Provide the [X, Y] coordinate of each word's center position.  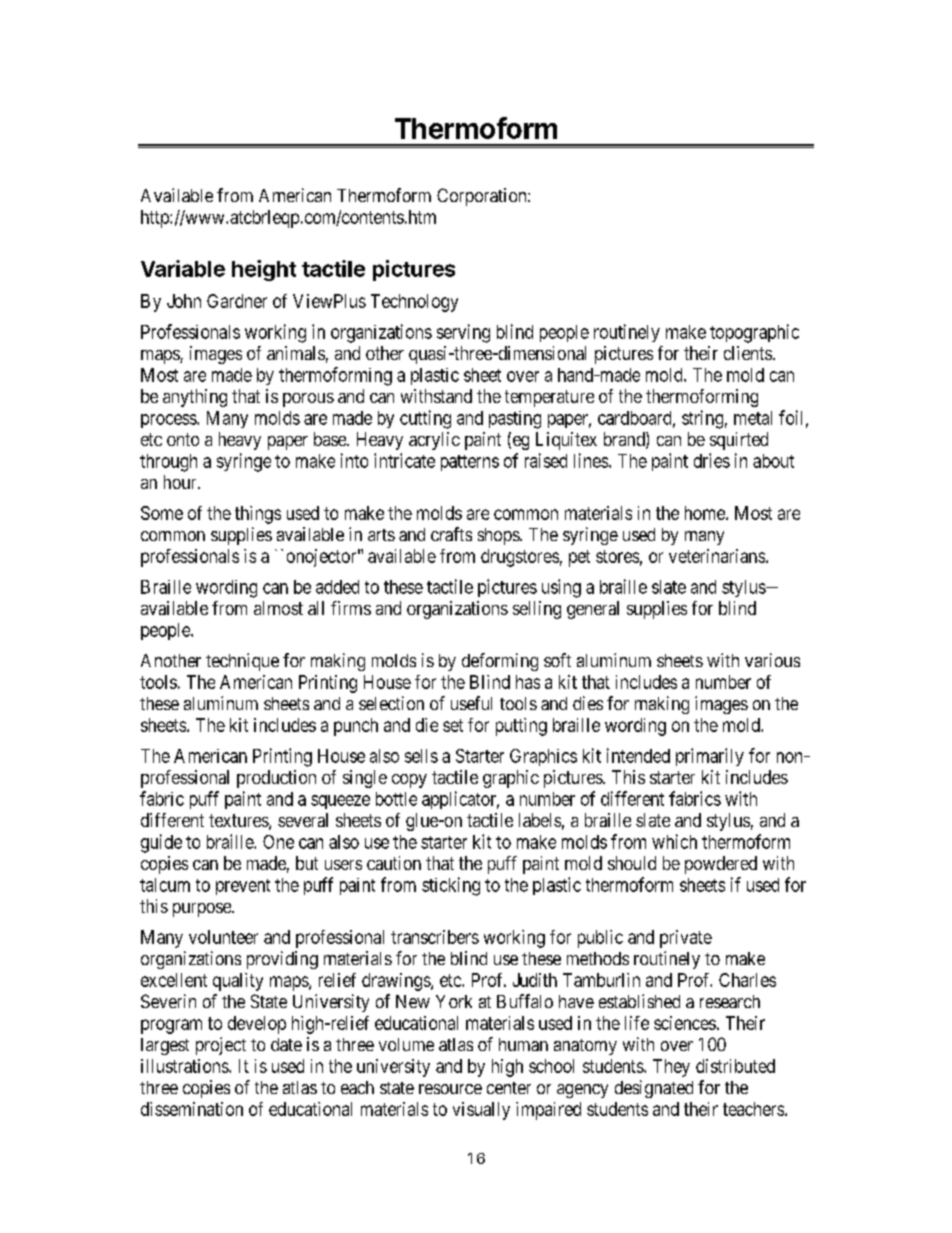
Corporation [483, 197]
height [264, 270]
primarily [710, 757]
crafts [451, 534]
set [453, 725]
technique [242, 662]
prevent [243, 887]
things [258, 515]
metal [753, 418]
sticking [451, 886]
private [686, 939]
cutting [425, 419]
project [221, 1046]
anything [195, 398]
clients [748, 353]
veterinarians [717, 556]
